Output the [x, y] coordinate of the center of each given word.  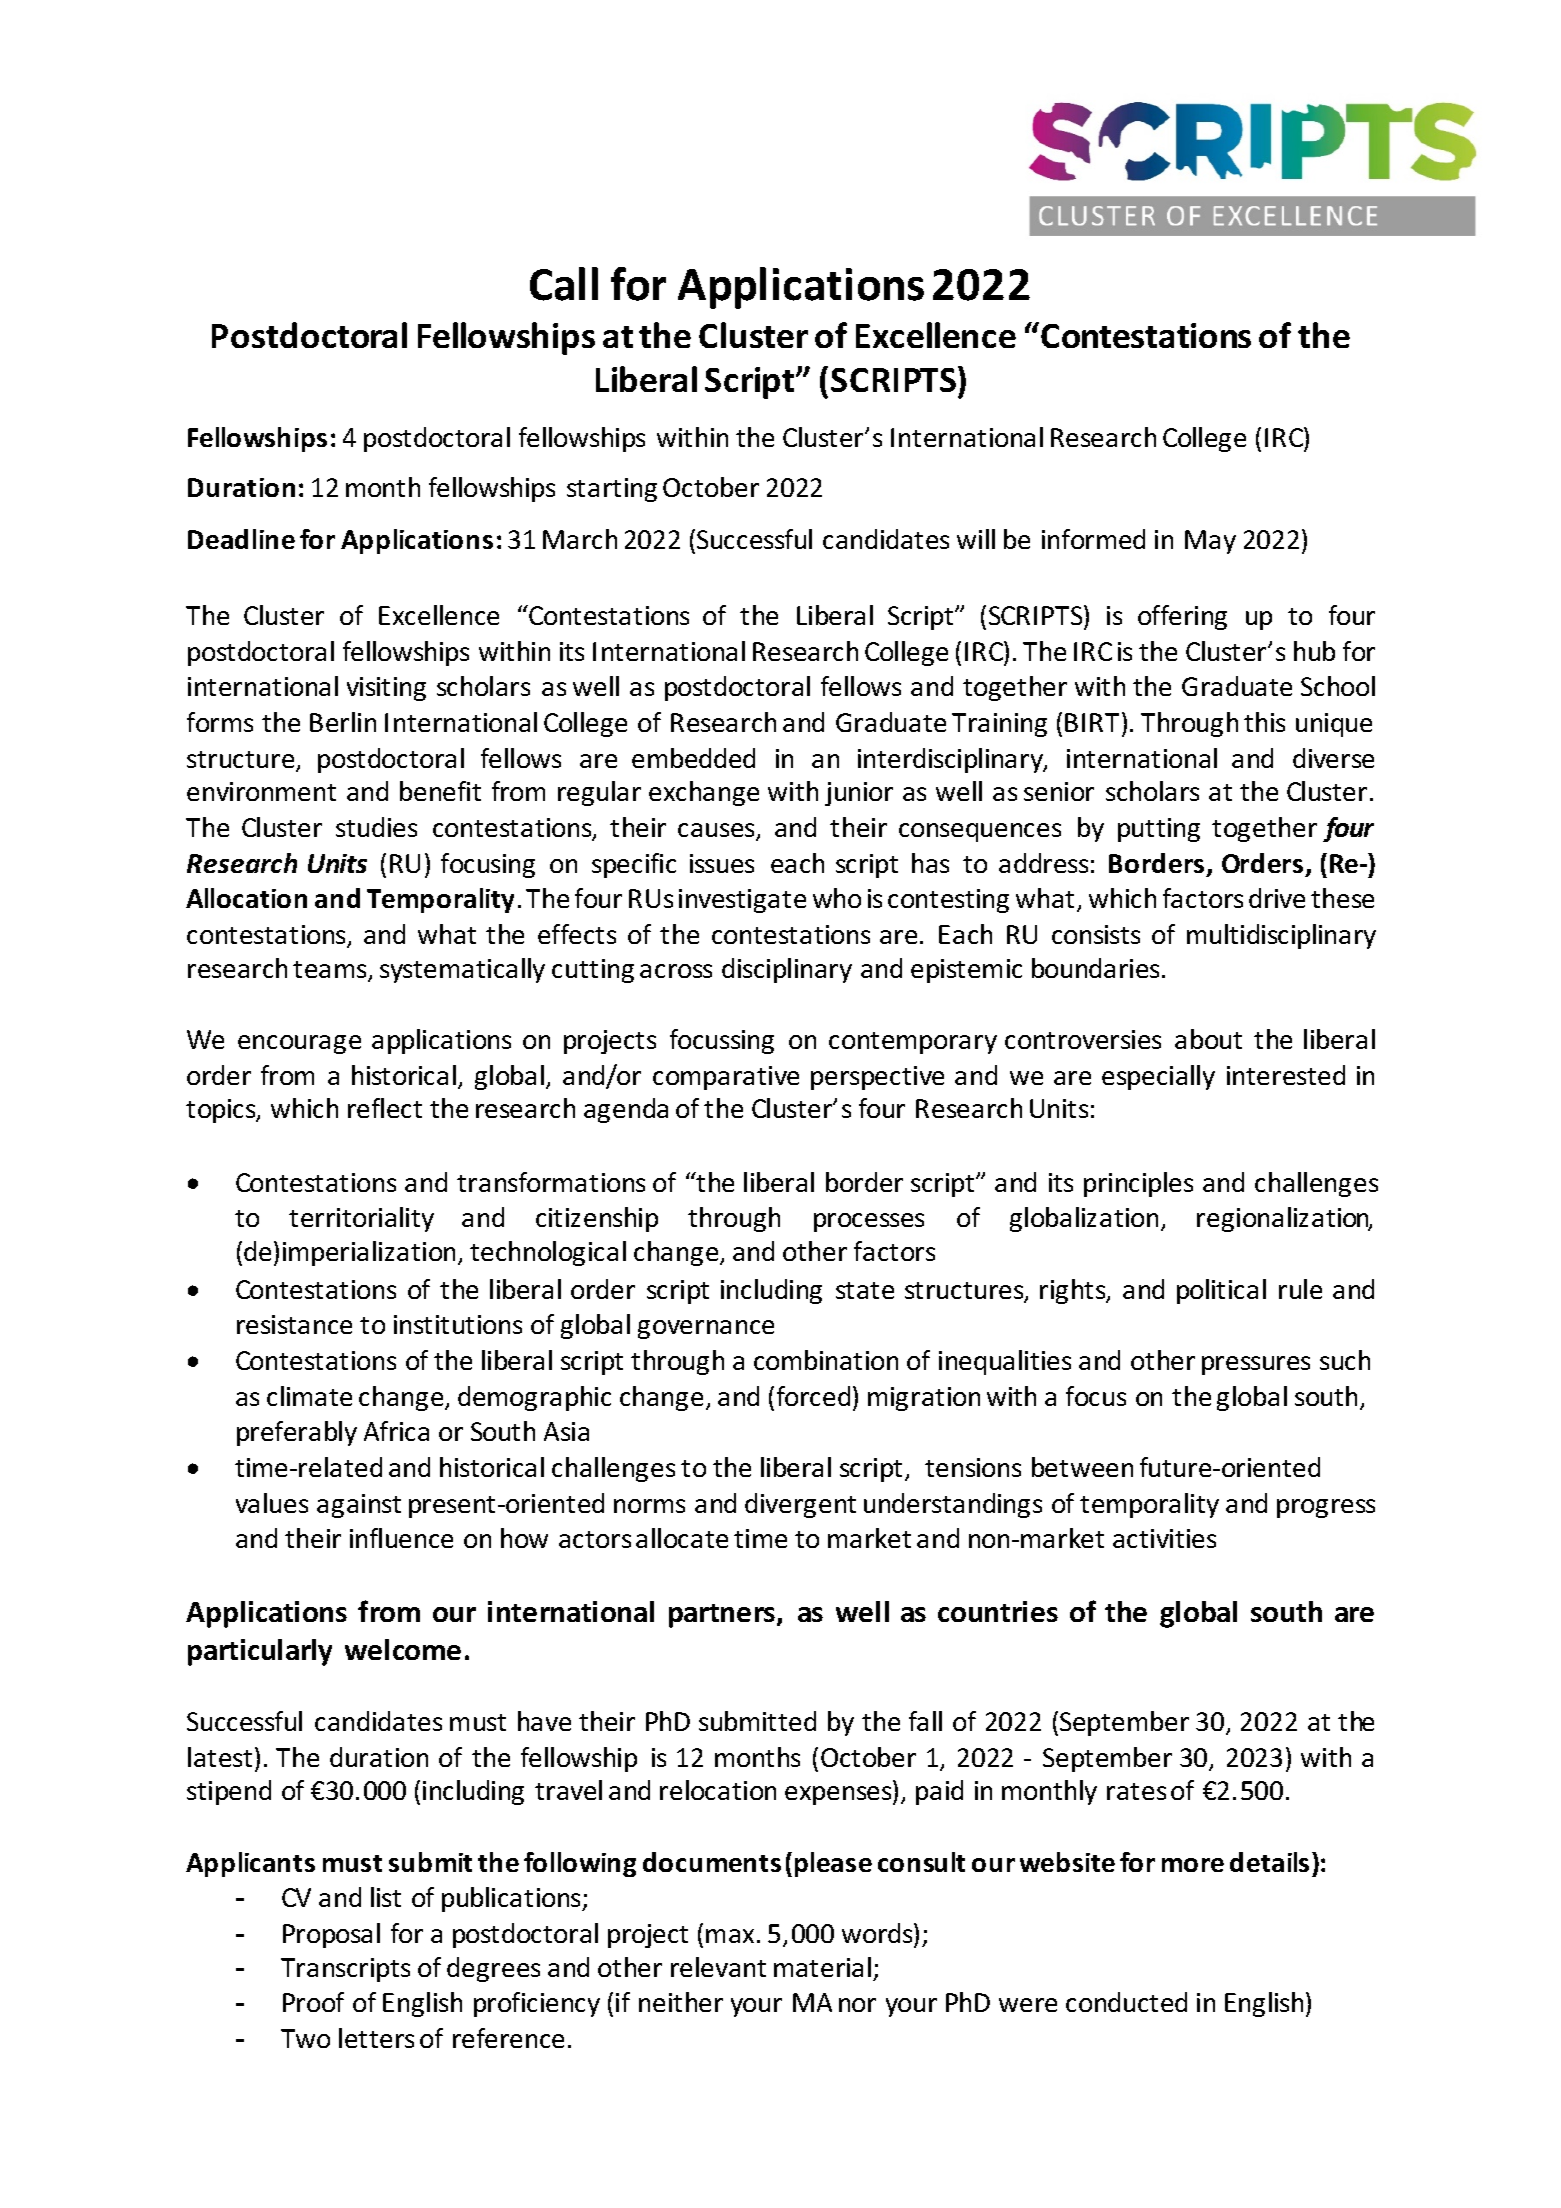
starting [612, 490]
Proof [313, 2002]
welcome [403, 1649]
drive [1277, 898]
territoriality [361, 1219]
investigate [742, 901]
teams [331, 971]
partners [723, 1616]
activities [1164, 1538]
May [1210, 542]
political [1221, 1291]
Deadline [241, 539]
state [865, 1290]
